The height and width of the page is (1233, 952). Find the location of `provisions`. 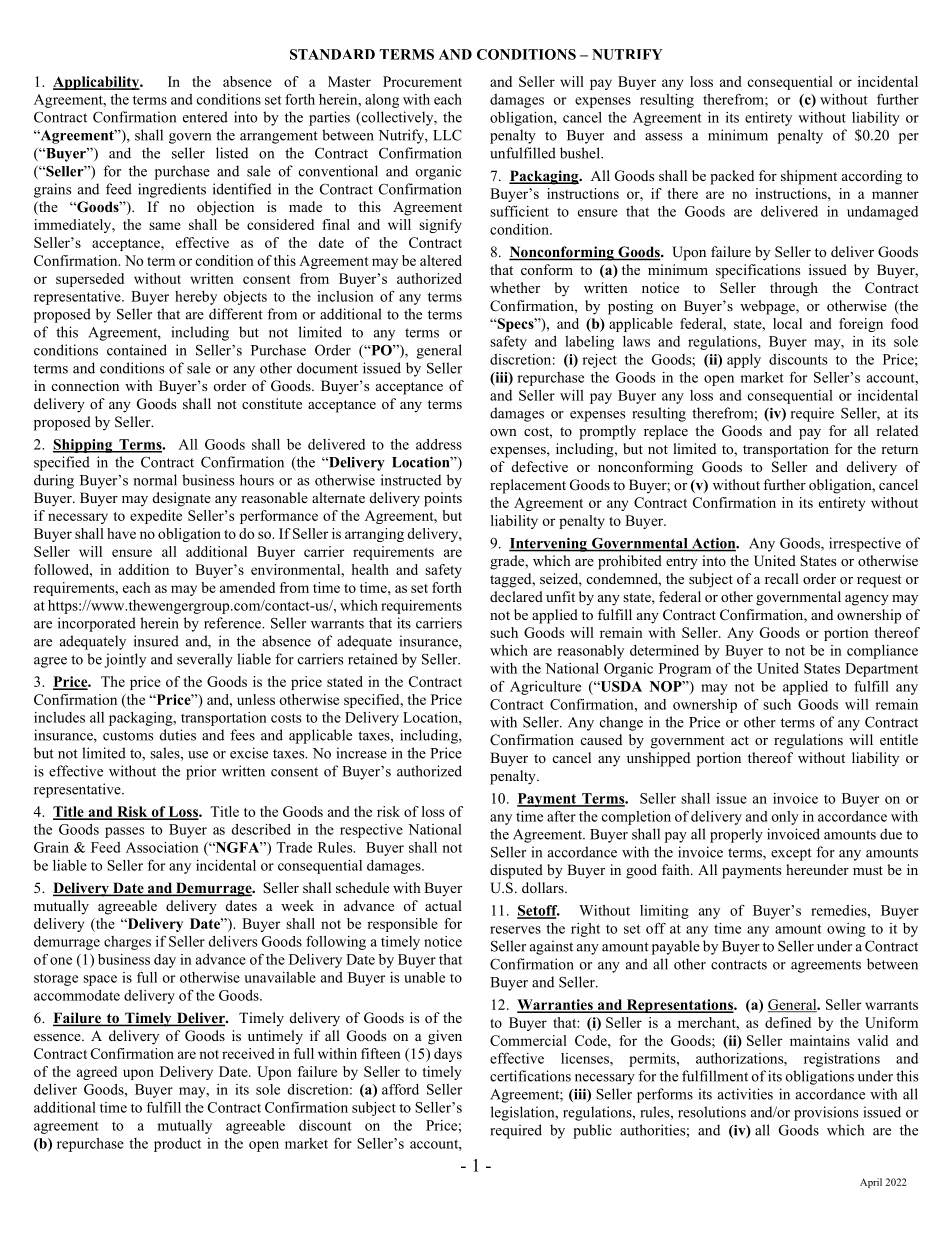

provisions is located at coordinates (826, 1113).
